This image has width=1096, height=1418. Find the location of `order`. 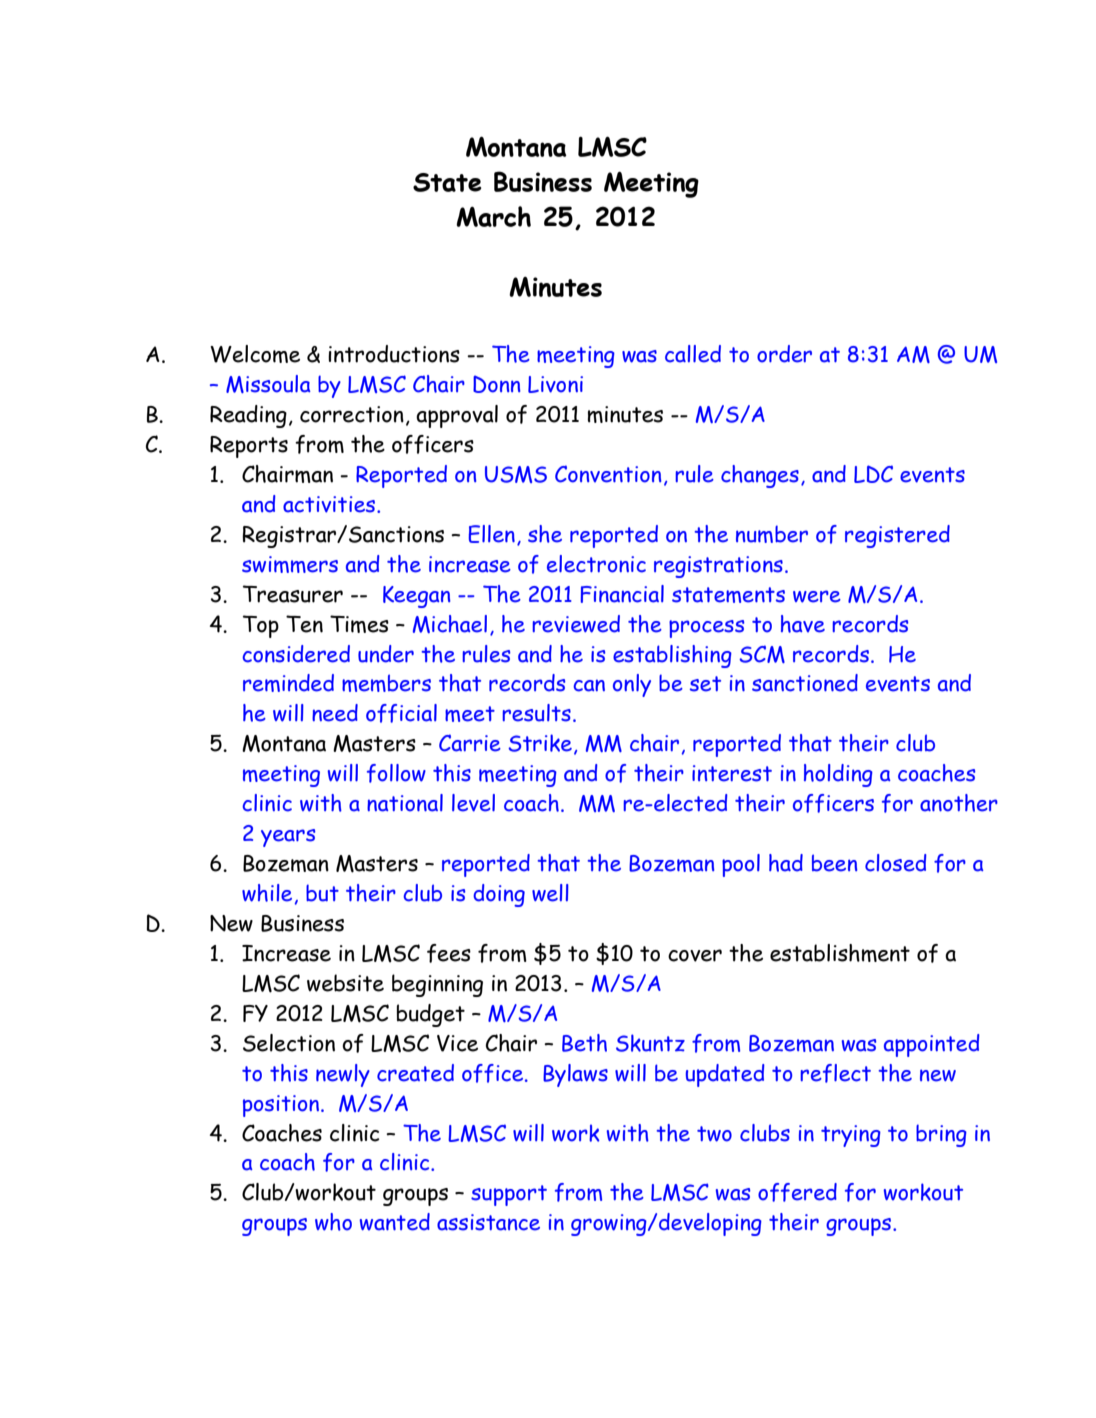

order is located at coordinates (784, 354).
